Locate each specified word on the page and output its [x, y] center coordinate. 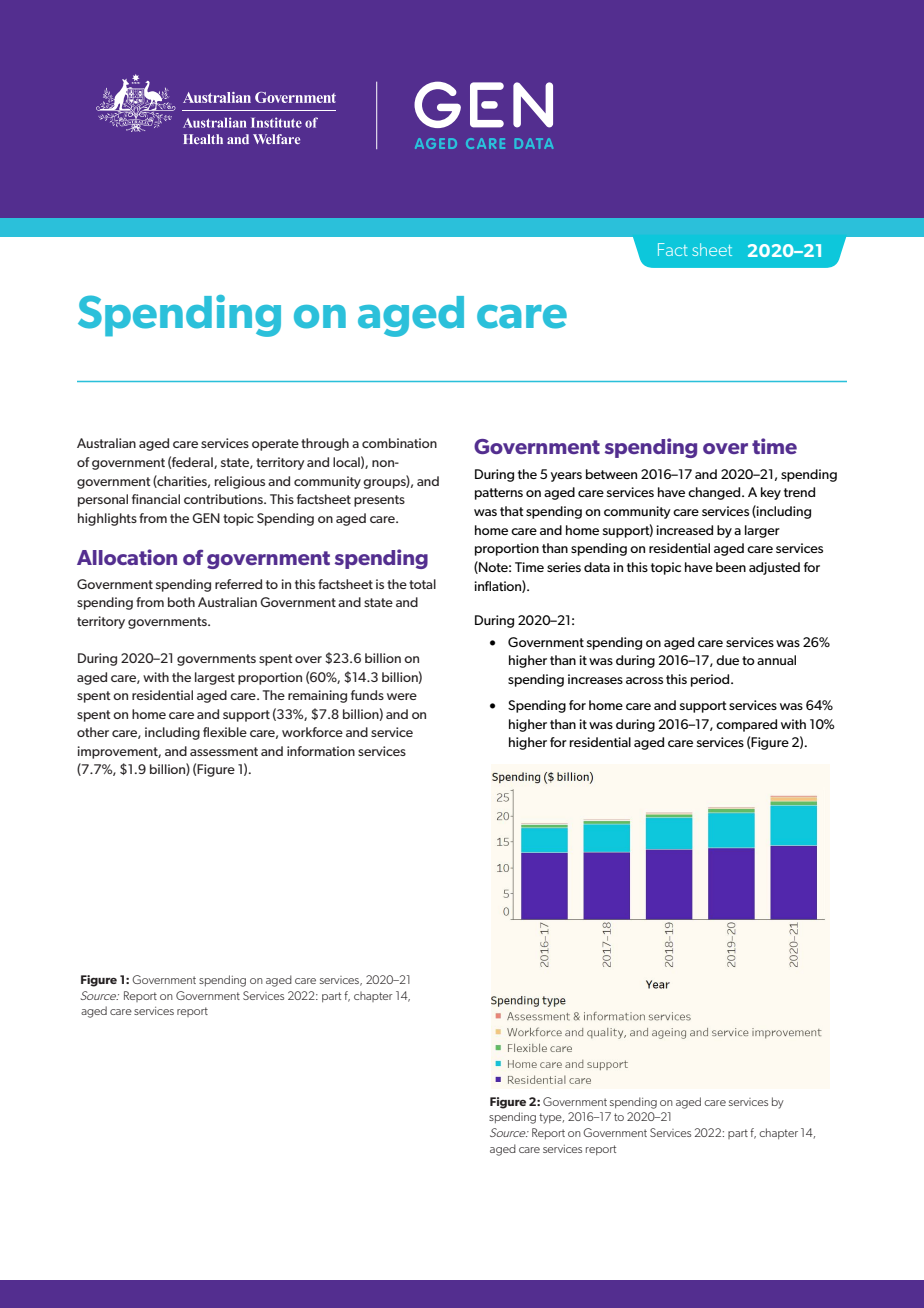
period [711, 680]
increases [595, 679]
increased [684, 530]
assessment [224, 751]
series [564, 567]
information [321, 751]
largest [215, 678]
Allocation [127, 557]
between [611, 474]
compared [746, 725]
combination [399, 443]
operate [275, 445]
